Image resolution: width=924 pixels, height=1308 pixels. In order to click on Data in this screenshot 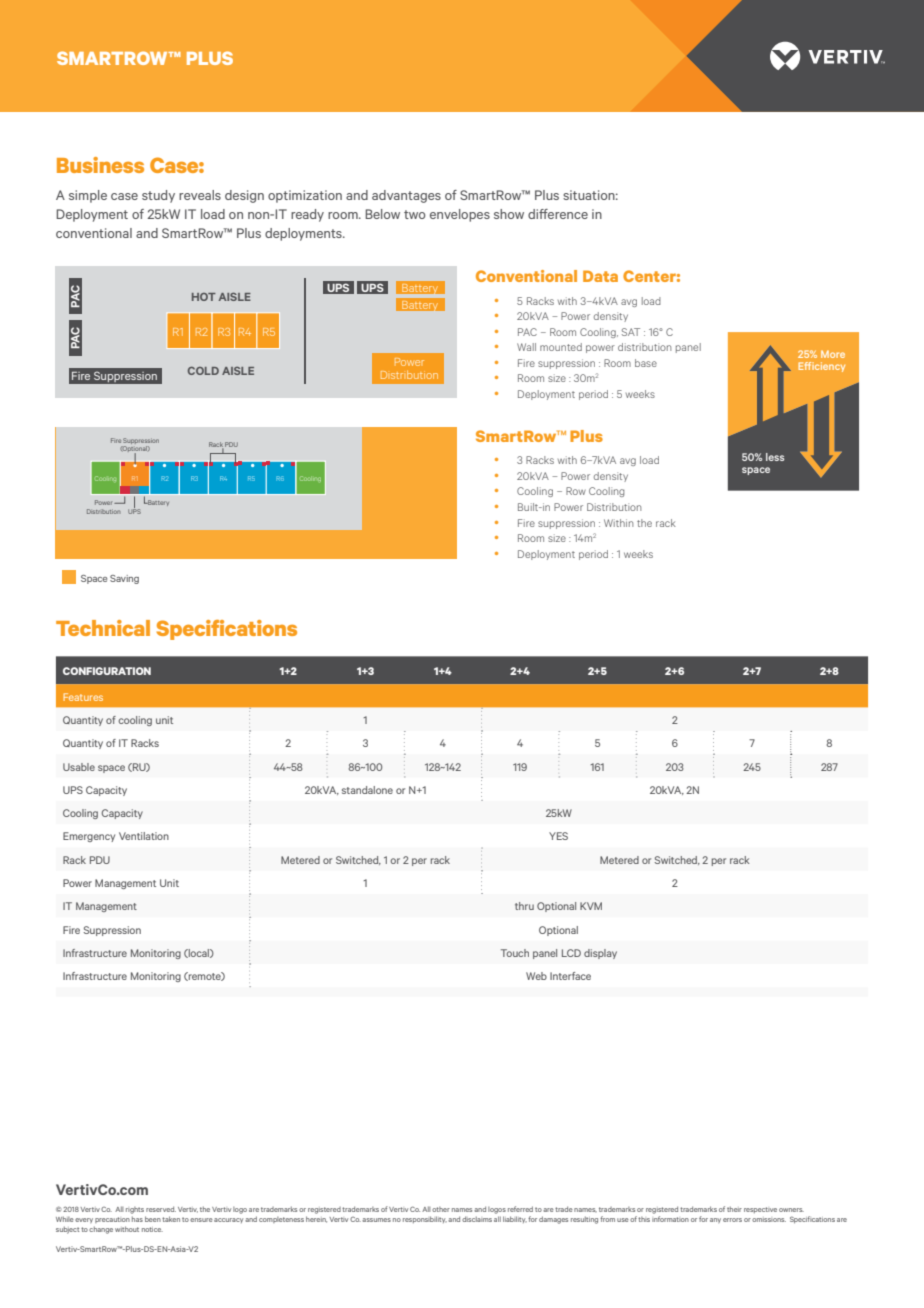, I will do `click(600, 276)`.
